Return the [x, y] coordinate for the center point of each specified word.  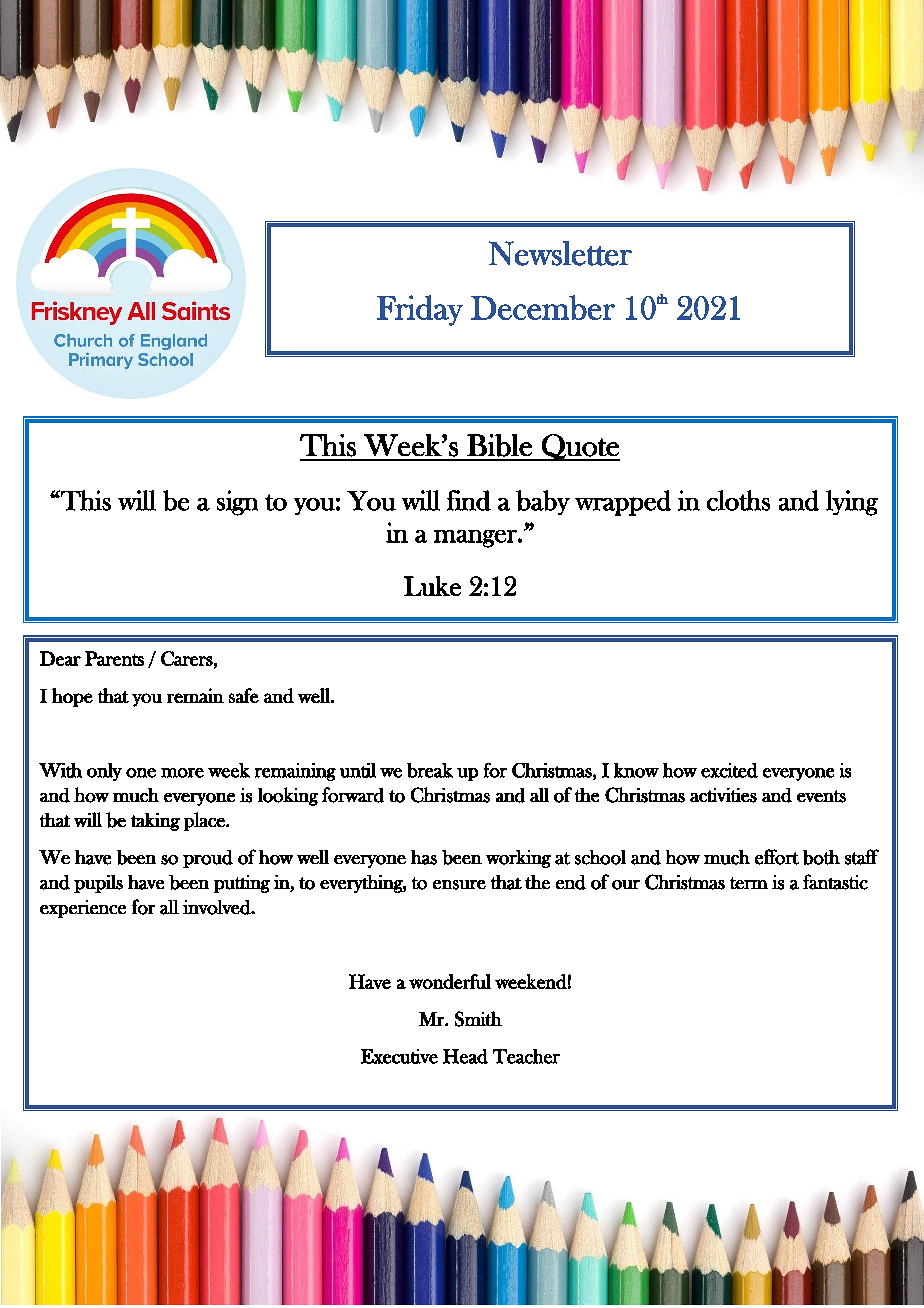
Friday [420, 310]
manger [476, 539]
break [430, 770]
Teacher [526, 1056]
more [182, 773]
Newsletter [560, 253]
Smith [478, 1019]
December [543, 307]
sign [237, 503]
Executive [399, 1056]
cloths [738, 500]
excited [729, 770]
